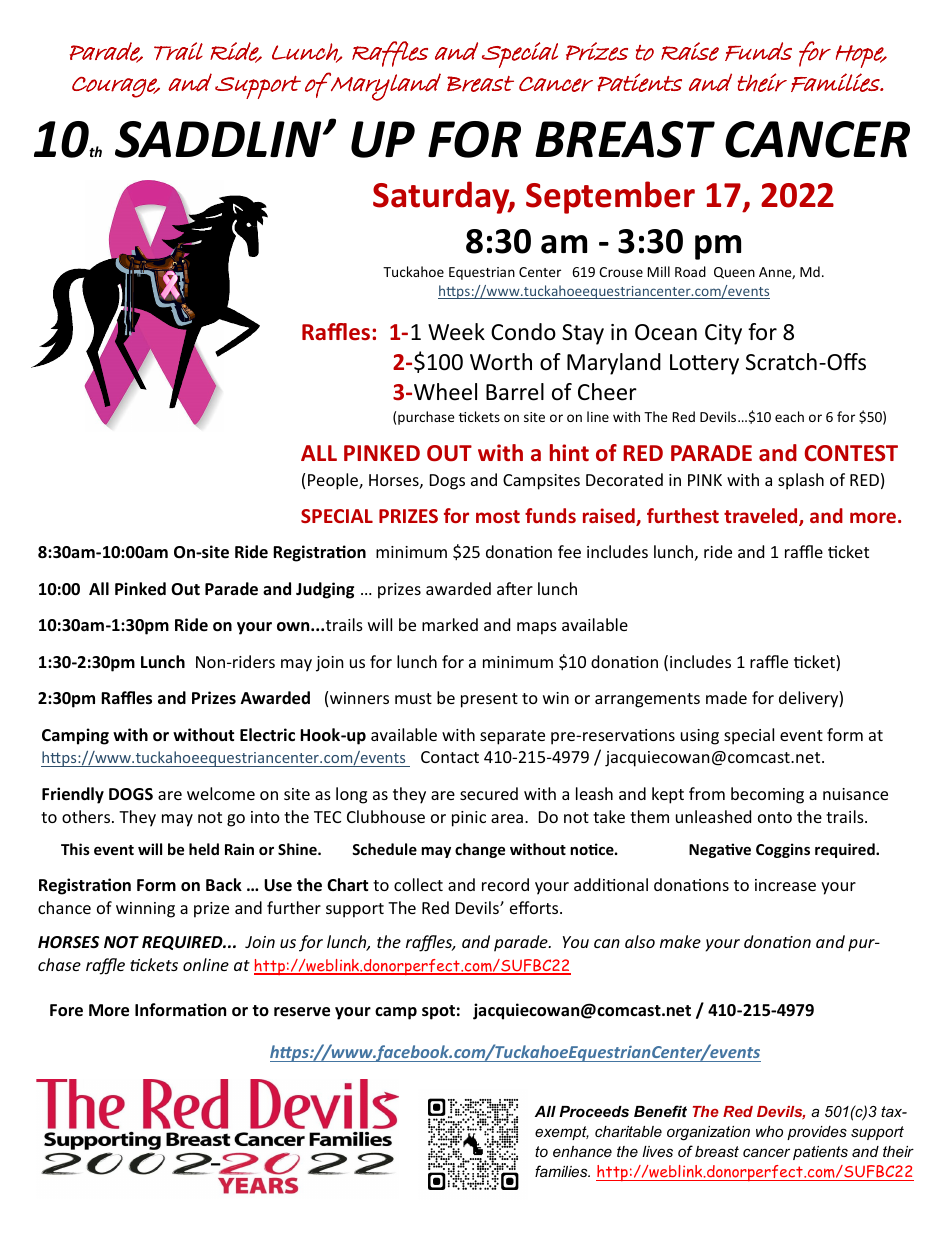  Describe the element at coordinates (507, 818) in the screenshot. I see `area` at that location.
